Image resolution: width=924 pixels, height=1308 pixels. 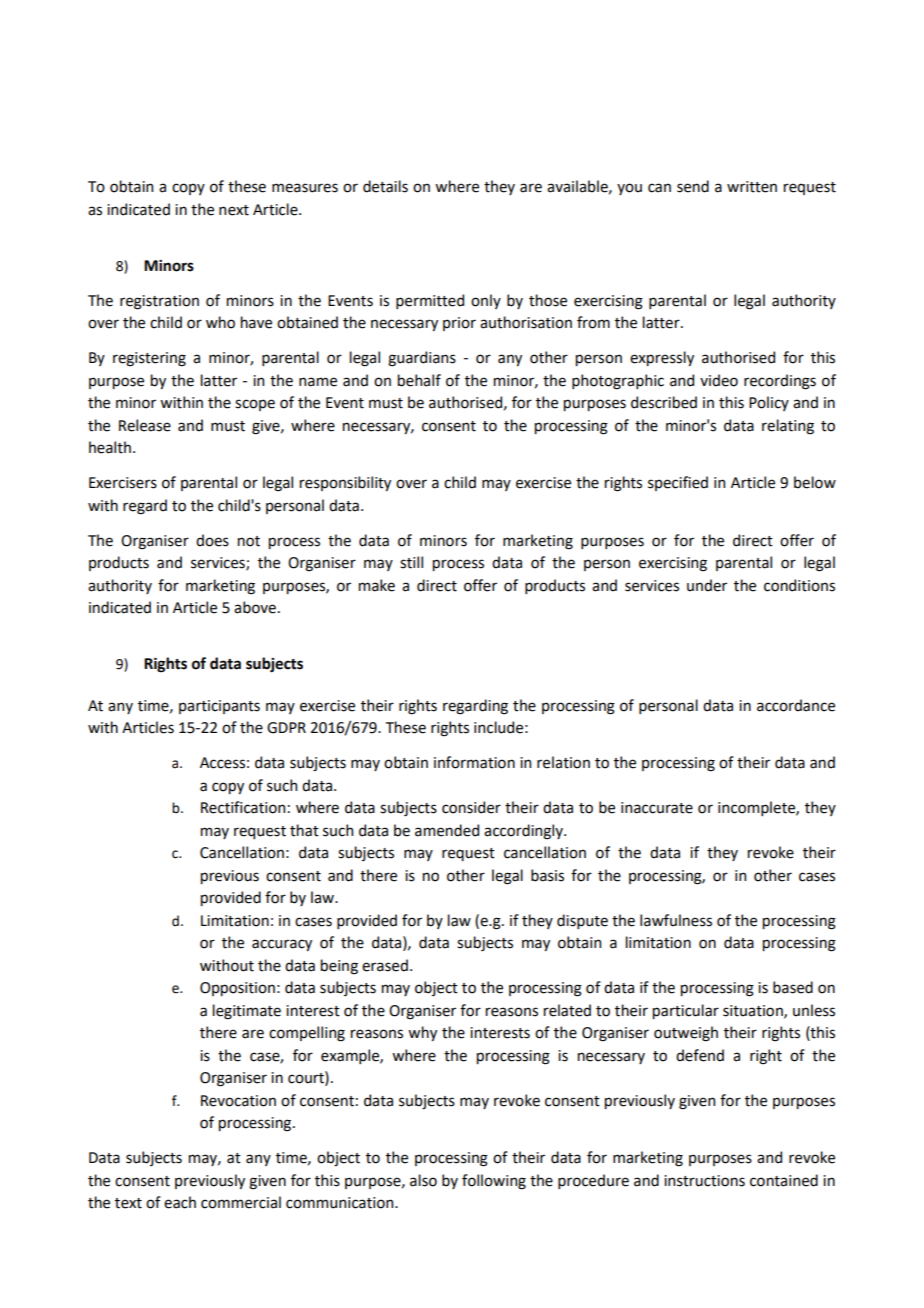 What do you see at coordinates (474, 762) in the screenshot?
I see `information` at bounding box center [474, 762].
